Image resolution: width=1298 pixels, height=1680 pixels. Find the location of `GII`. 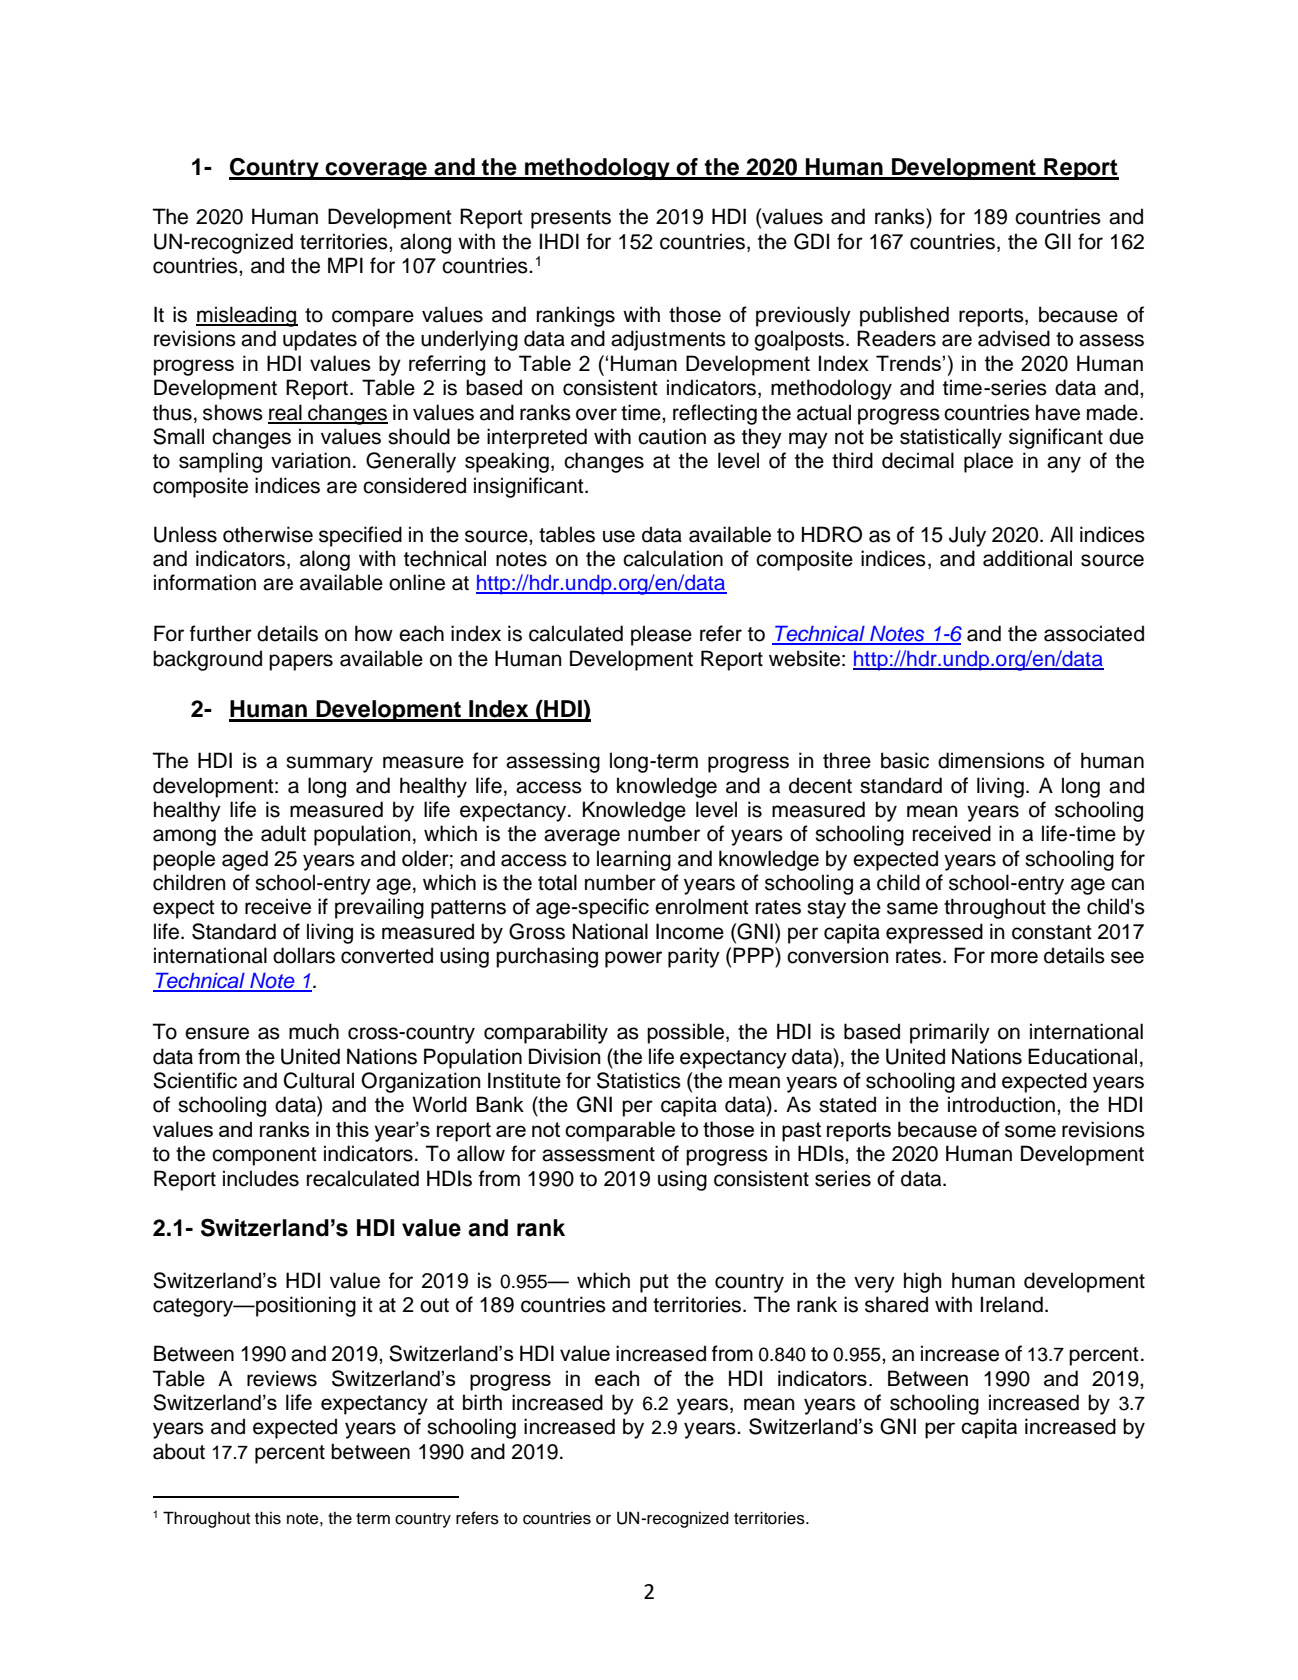

GII is located at coordinates (1058, 241).
